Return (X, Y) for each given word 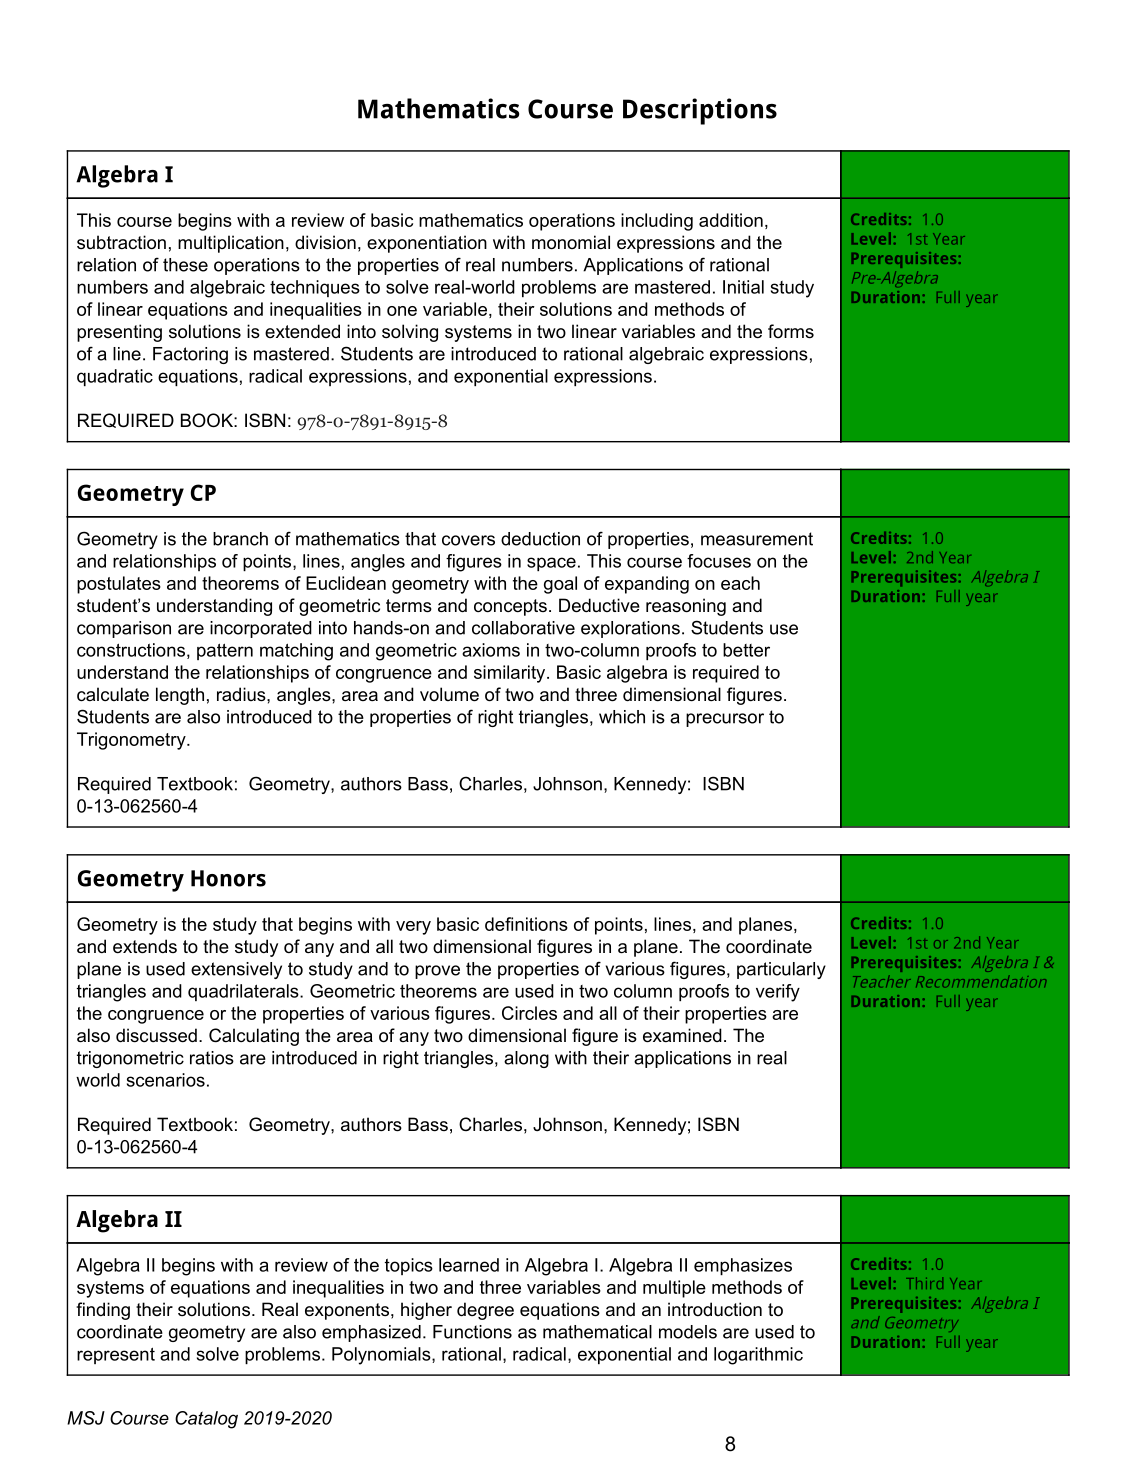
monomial (571, 242)
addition (731, 220)
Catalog (206, 1420)
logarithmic (758, 1356)
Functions (472, 1332)
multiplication (231, 244)
